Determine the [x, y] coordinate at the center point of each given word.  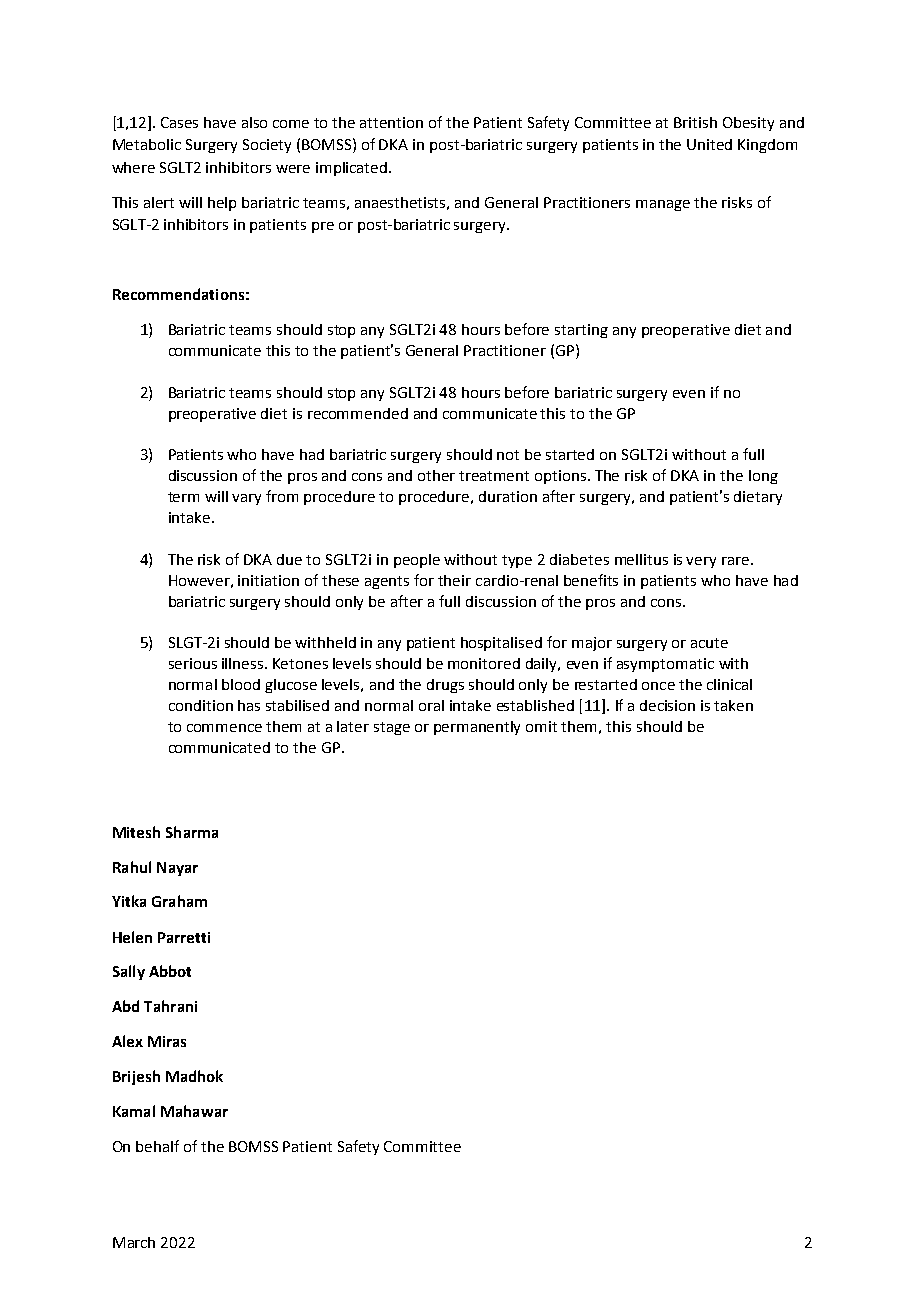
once [658, 686]
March [134, 1242]
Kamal [134, 1111]
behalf [157, 1146]
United [709, 144]
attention [391, 122]
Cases [179, 122]
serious [193, 663]
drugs [445, 686]
